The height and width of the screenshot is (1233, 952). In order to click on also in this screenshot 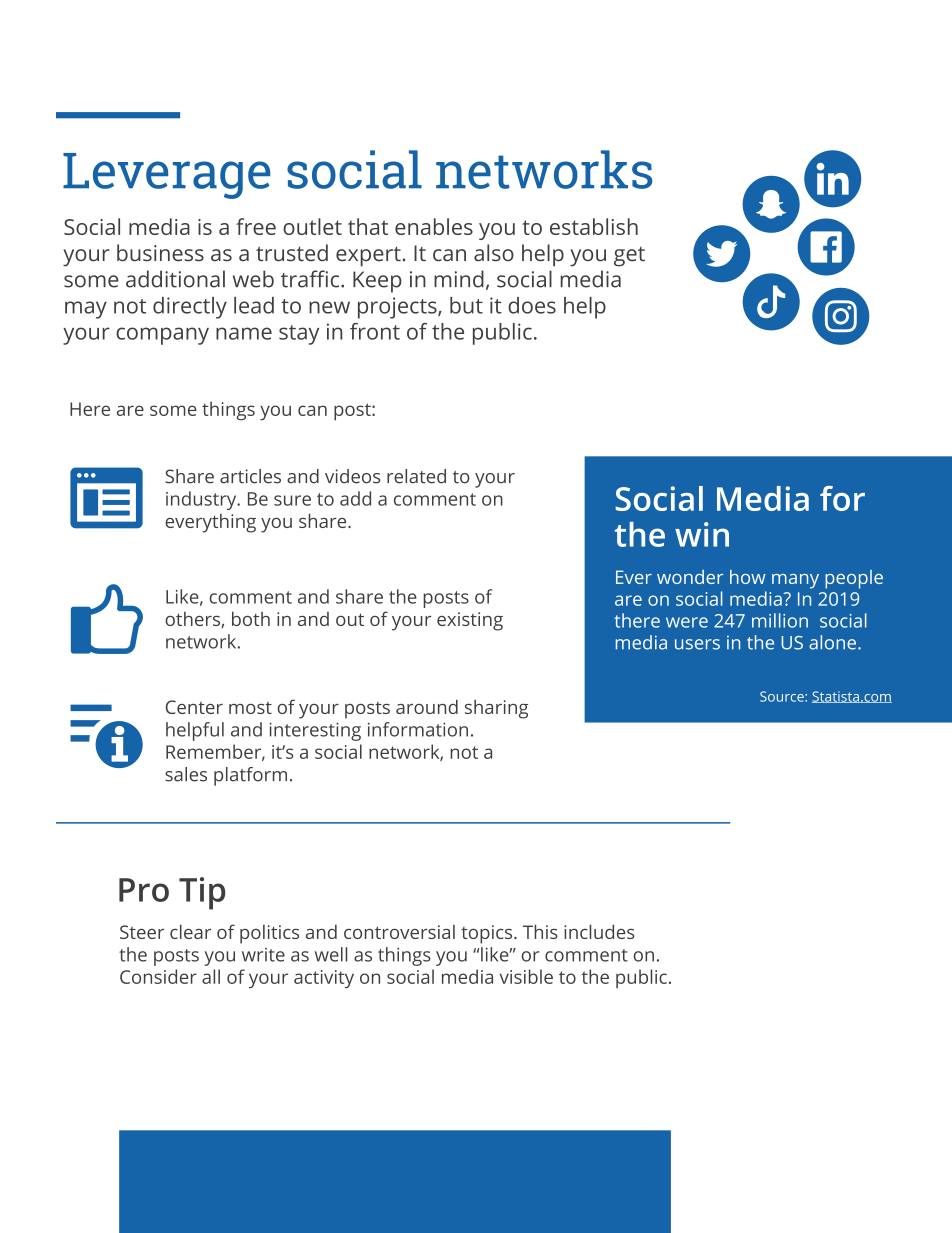, I will do `click(494, 253)`.
